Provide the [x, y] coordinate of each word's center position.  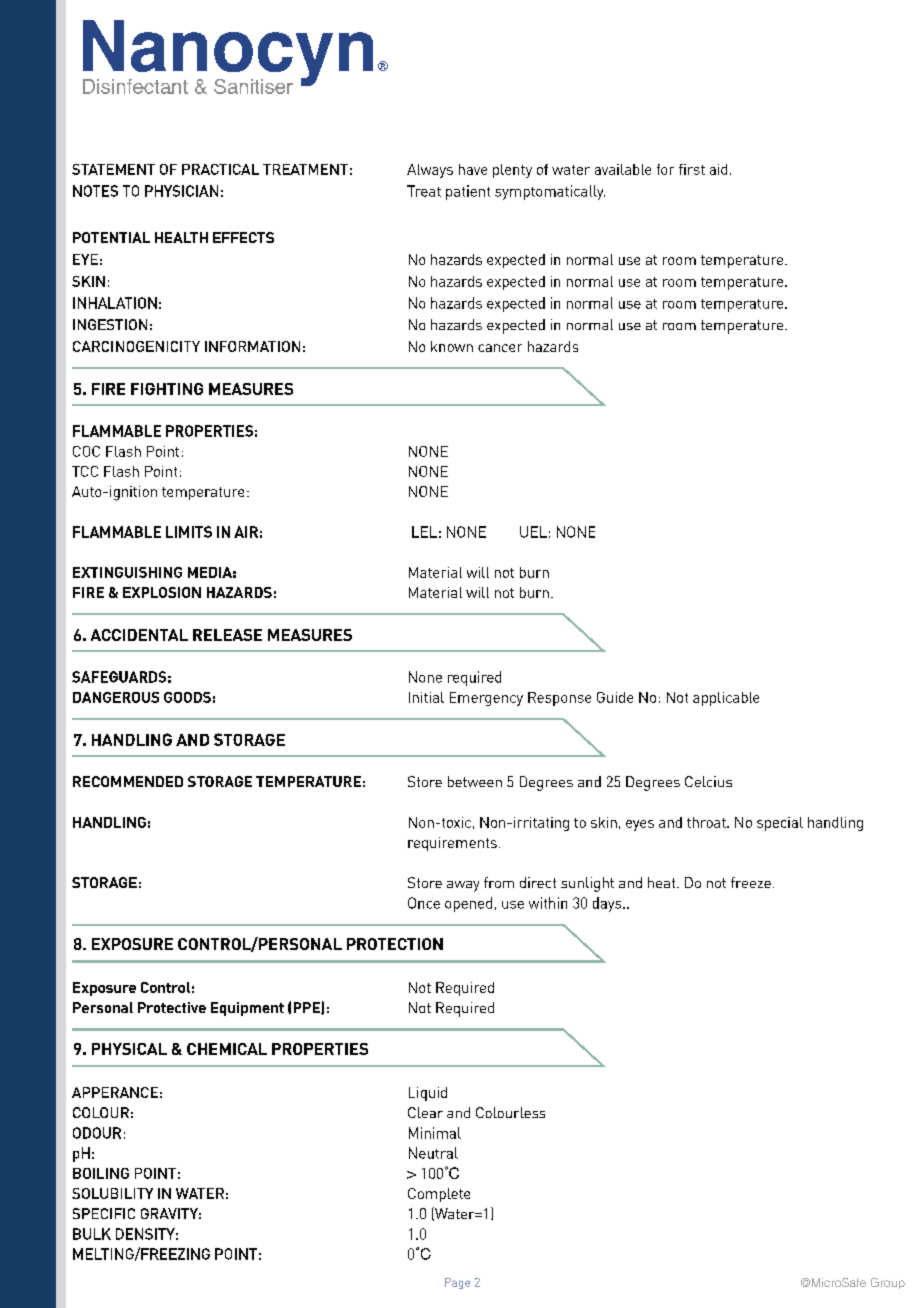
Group [888, 1283]
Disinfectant [135, 86]
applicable [726, 699]
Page [457, 1283]
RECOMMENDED [128, 781]
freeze [751, 882]
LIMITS [189, 532]
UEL [533, 532]
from [499, 882]
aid [718, 169]
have [473, 169]
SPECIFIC [104, 1213]
